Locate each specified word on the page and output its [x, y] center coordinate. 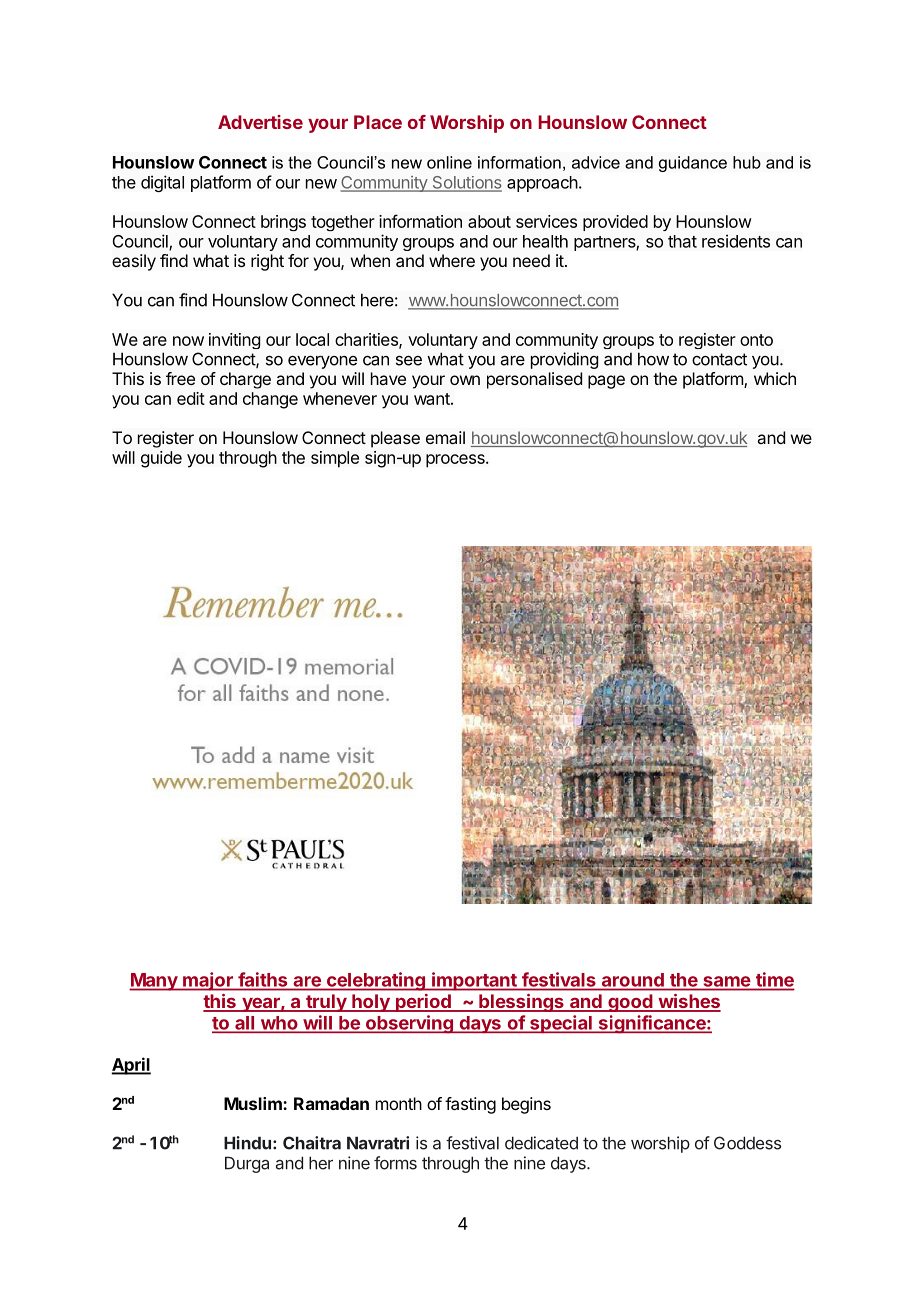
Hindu [247, 1143]
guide [161, 459]
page [606, 382]
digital [162, 183]
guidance [693, 164]
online [449, 162]
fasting [470, 1105]
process [456, 461]
